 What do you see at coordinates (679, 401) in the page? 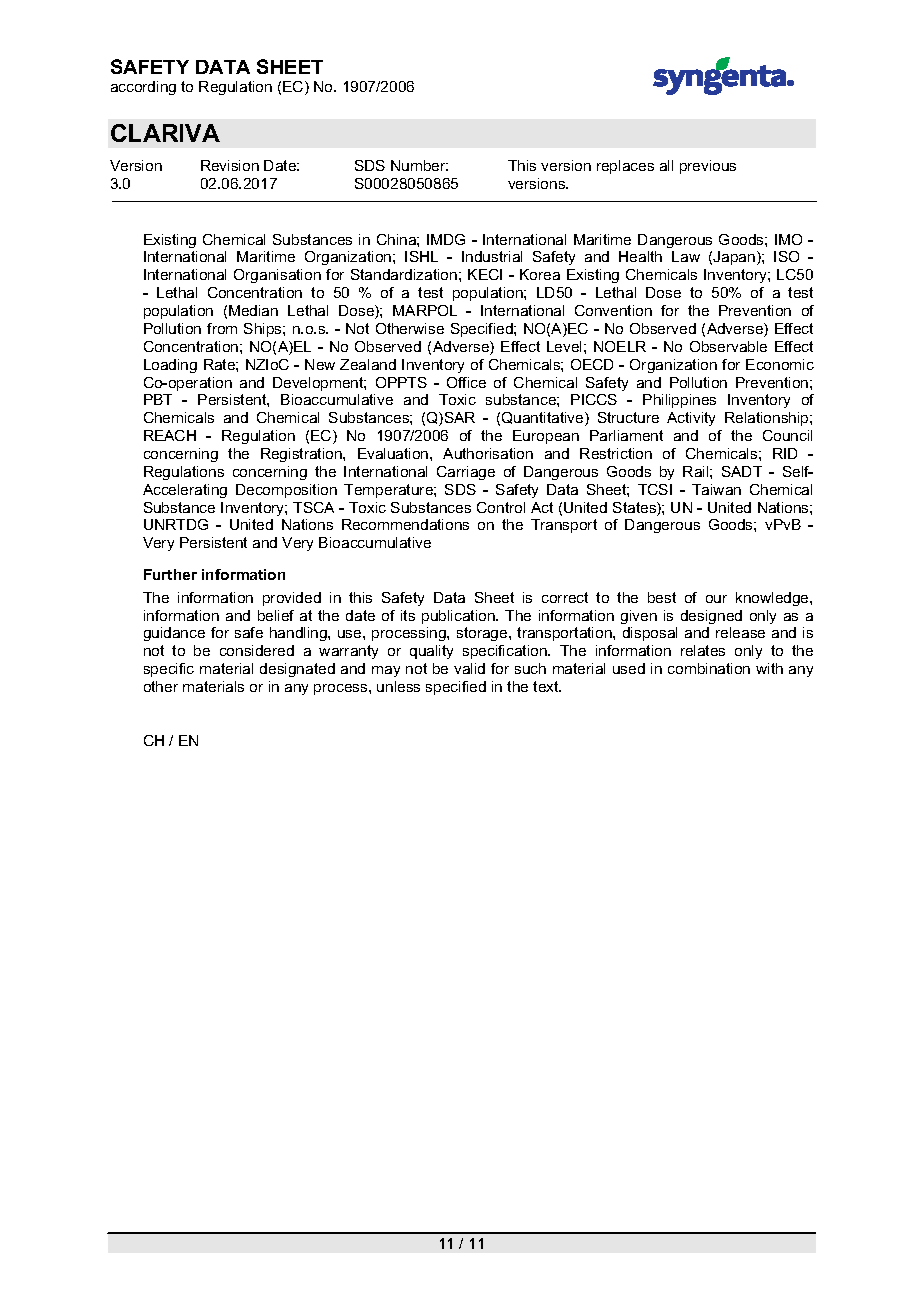
I see `Philippines` at bounding box center [679, 401].
